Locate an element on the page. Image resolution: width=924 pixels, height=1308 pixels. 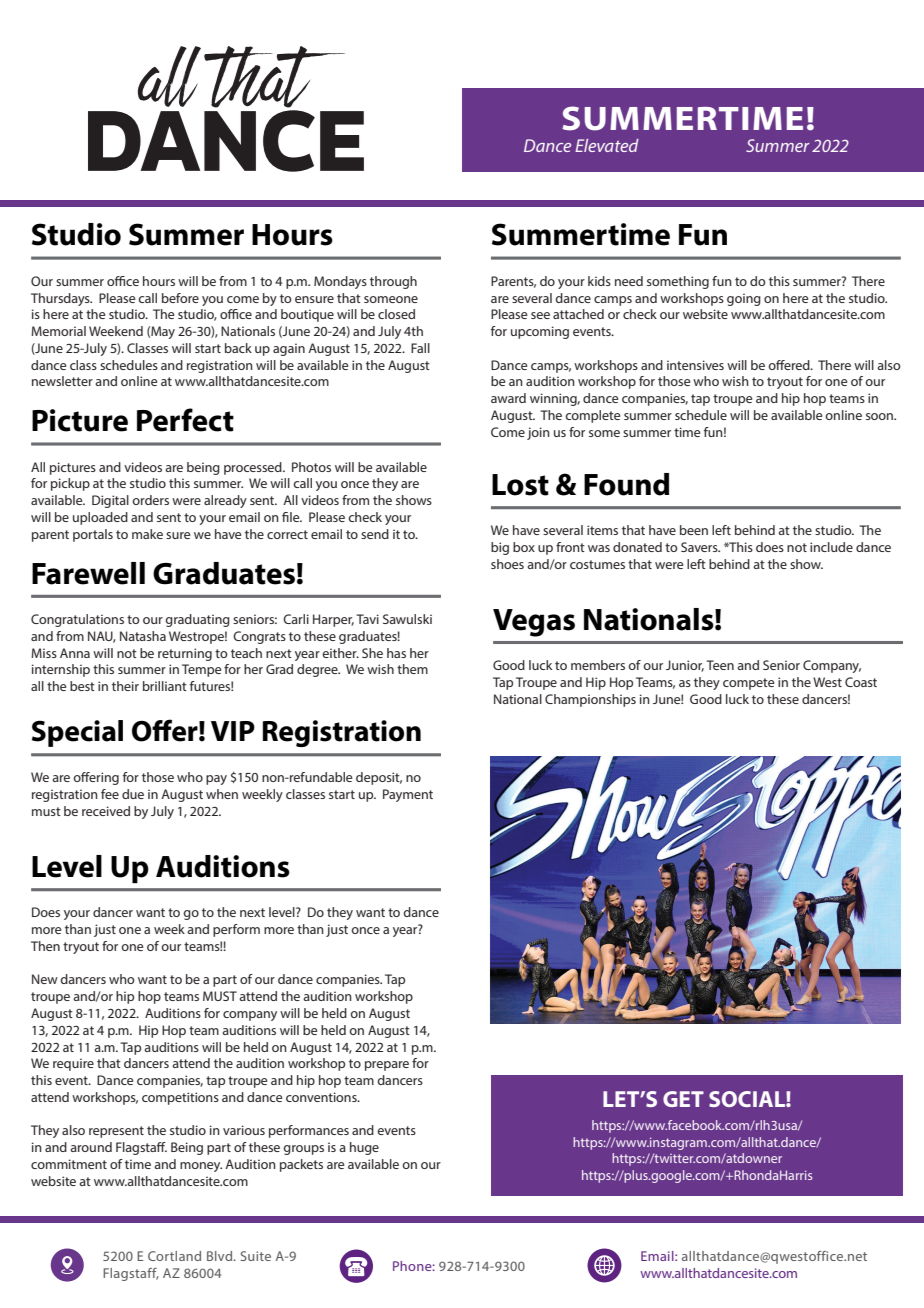
their is located at coordinates (125, 686).
